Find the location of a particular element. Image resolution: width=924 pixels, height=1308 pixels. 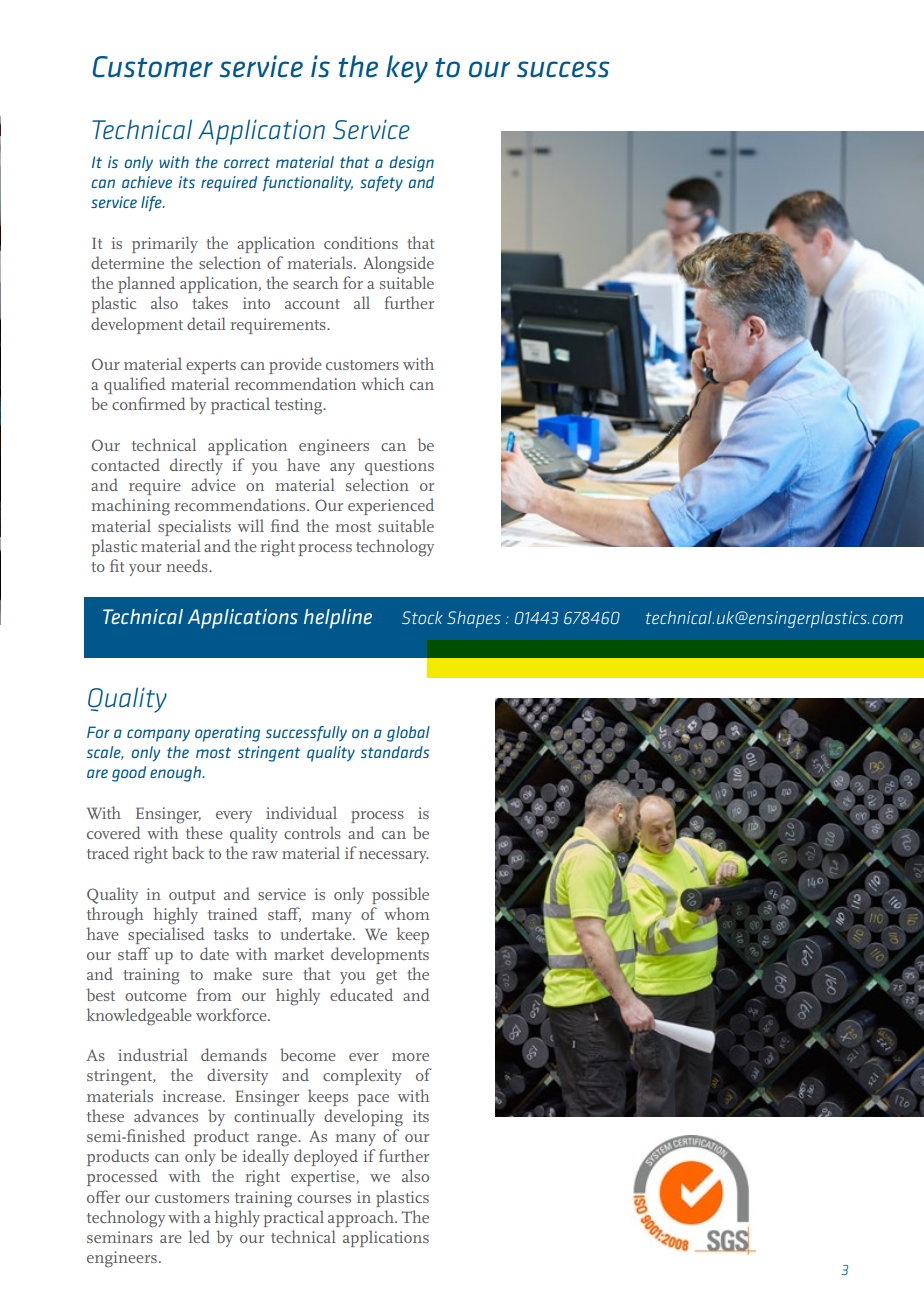

offer is located at coordinates (103, 1196).
